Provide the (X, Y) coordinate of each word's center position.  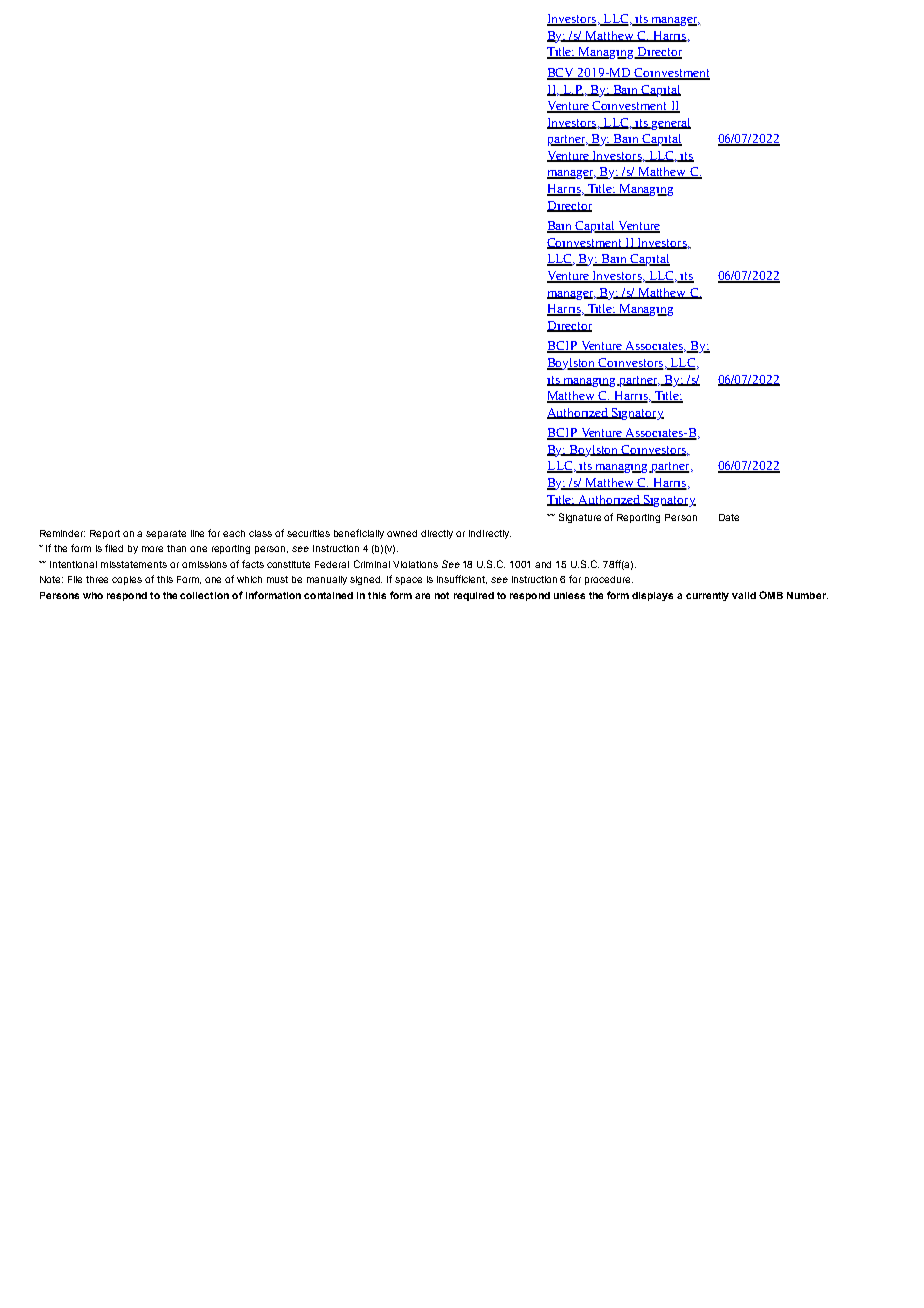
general (670, 124)
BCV (562, 74)
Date (729, 517)
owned (402, 533)
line (197, 533)
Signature (580, 518)
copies (127, 580)
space (408, 581)
